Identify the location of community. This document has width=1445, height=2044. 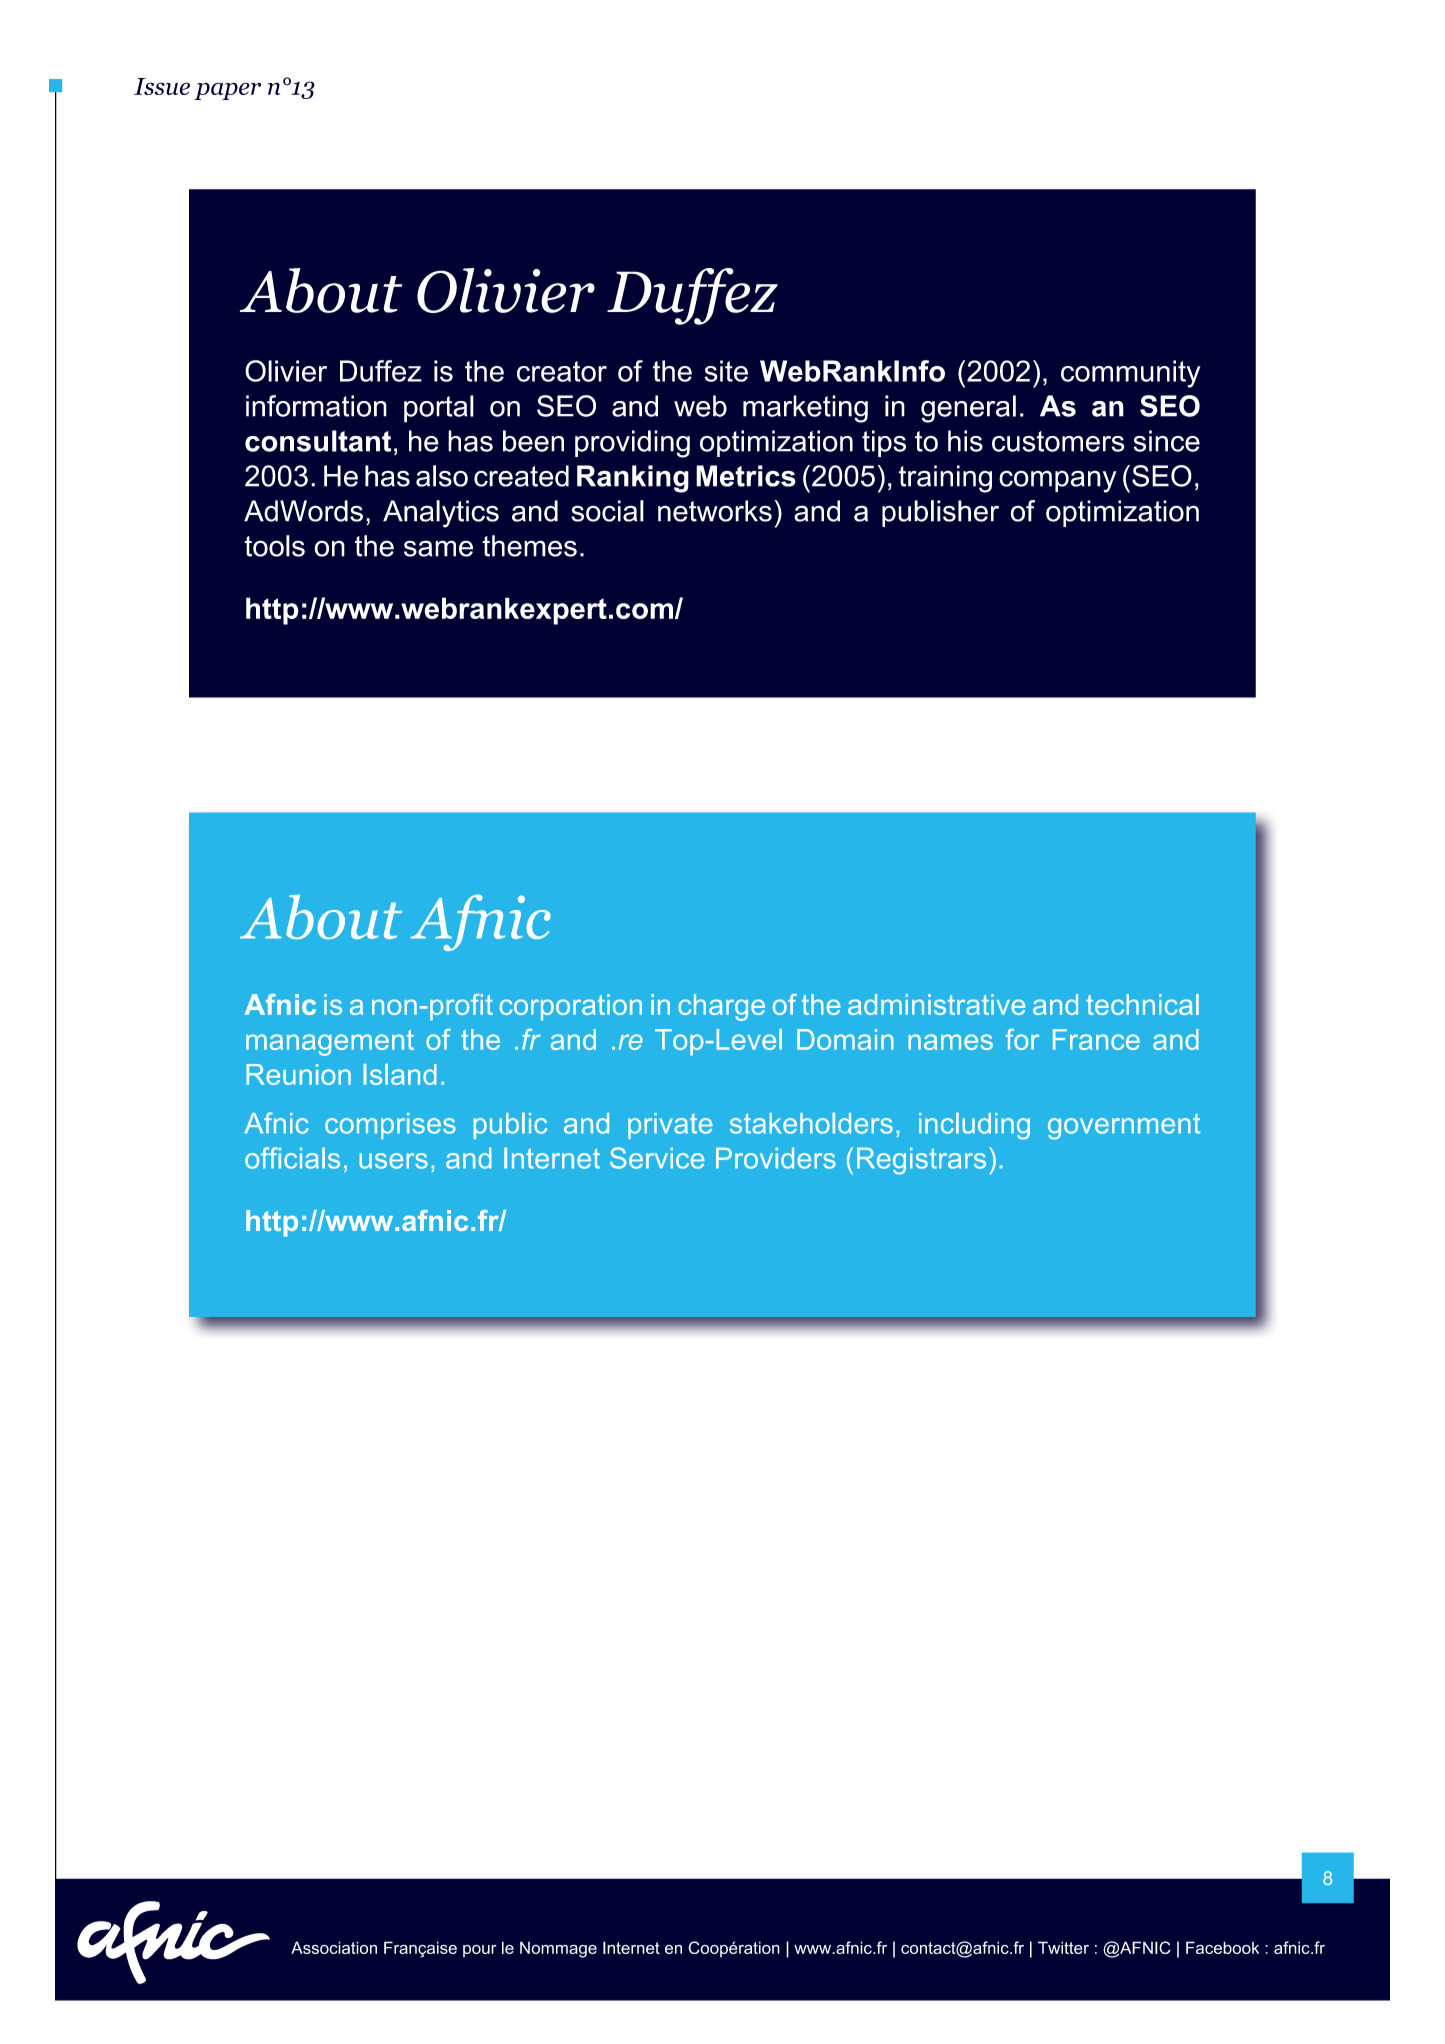
(1131, 374).
